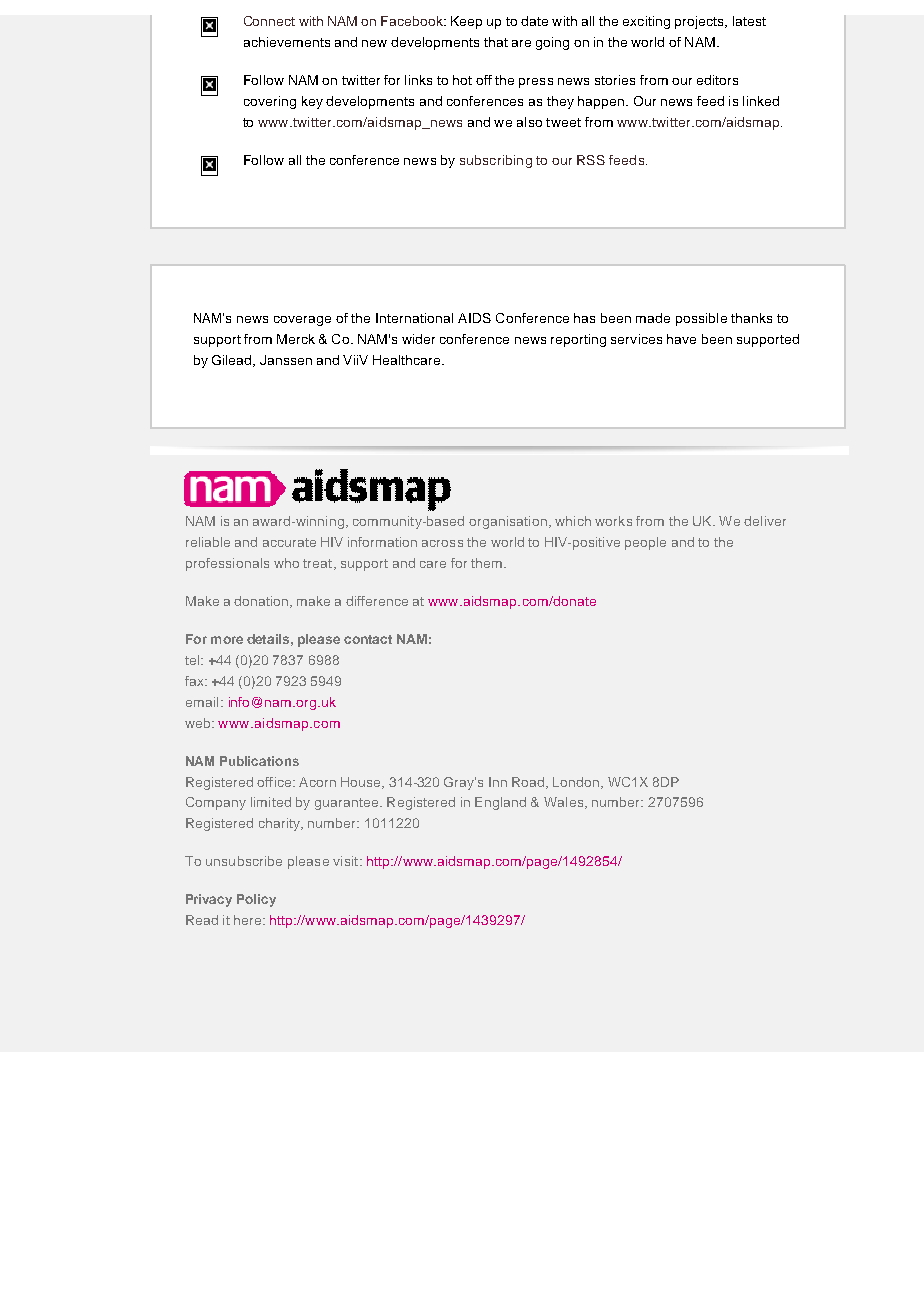 The height and width of the screenshot is (1308, 924). What do you see at coordinates (289, 542) in the screenshot?
I see `accurate` at bounding box center [289, 542].
